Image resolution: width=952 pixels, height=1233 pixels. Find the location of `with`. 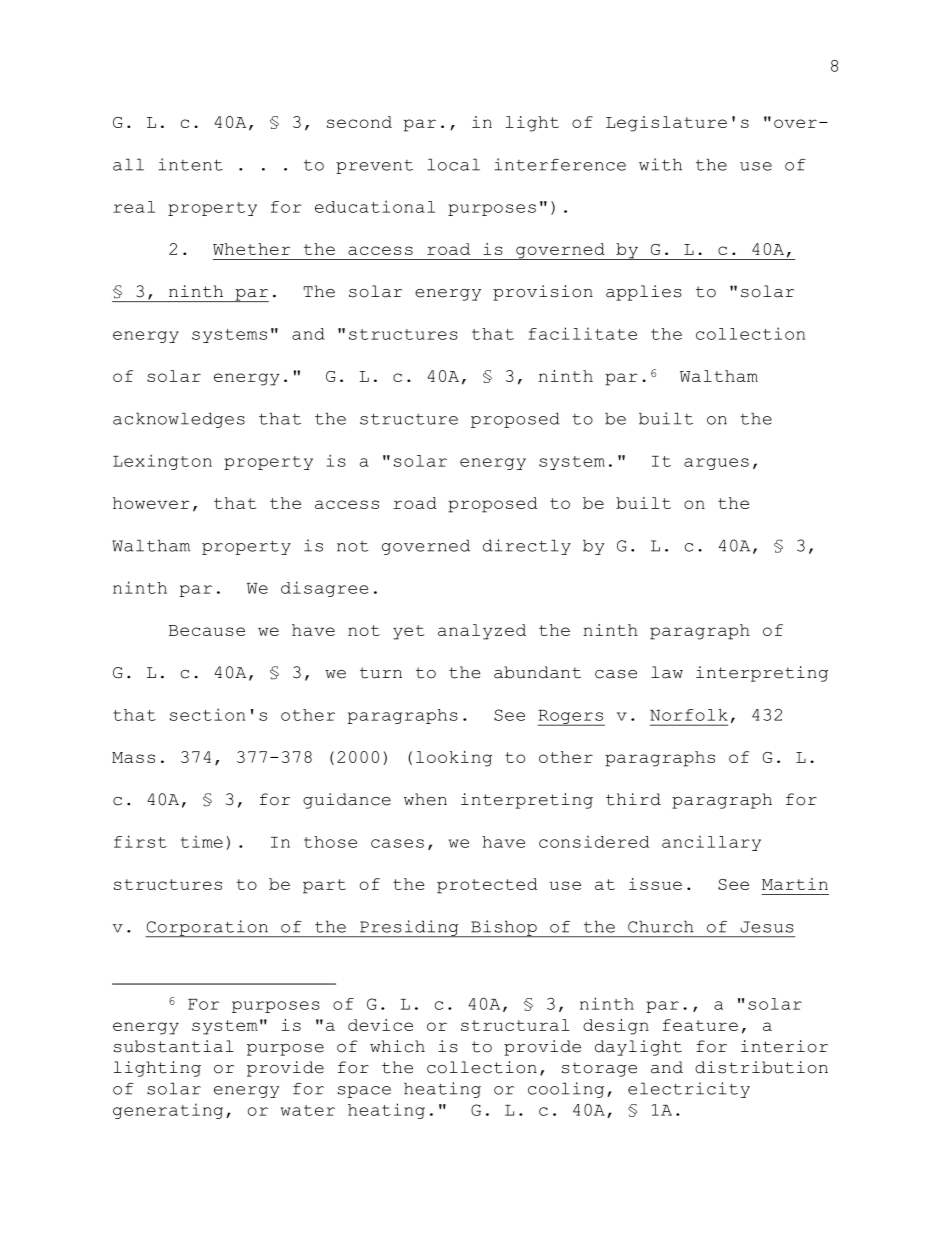

with is located at coordinates (660, 164).
